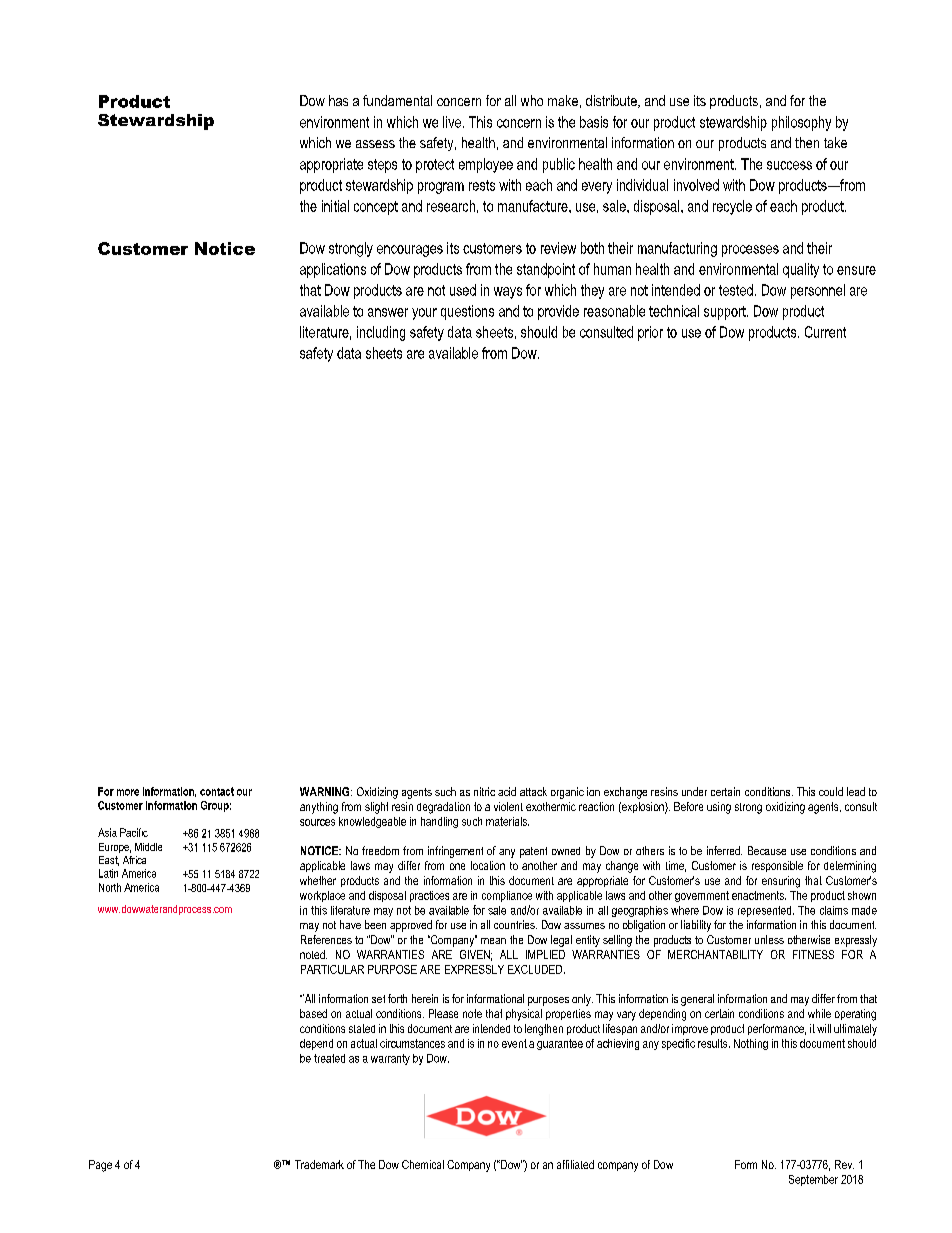  Describe the element at coordinates (381, 333) in the screenshot. I see `including` at that location.
